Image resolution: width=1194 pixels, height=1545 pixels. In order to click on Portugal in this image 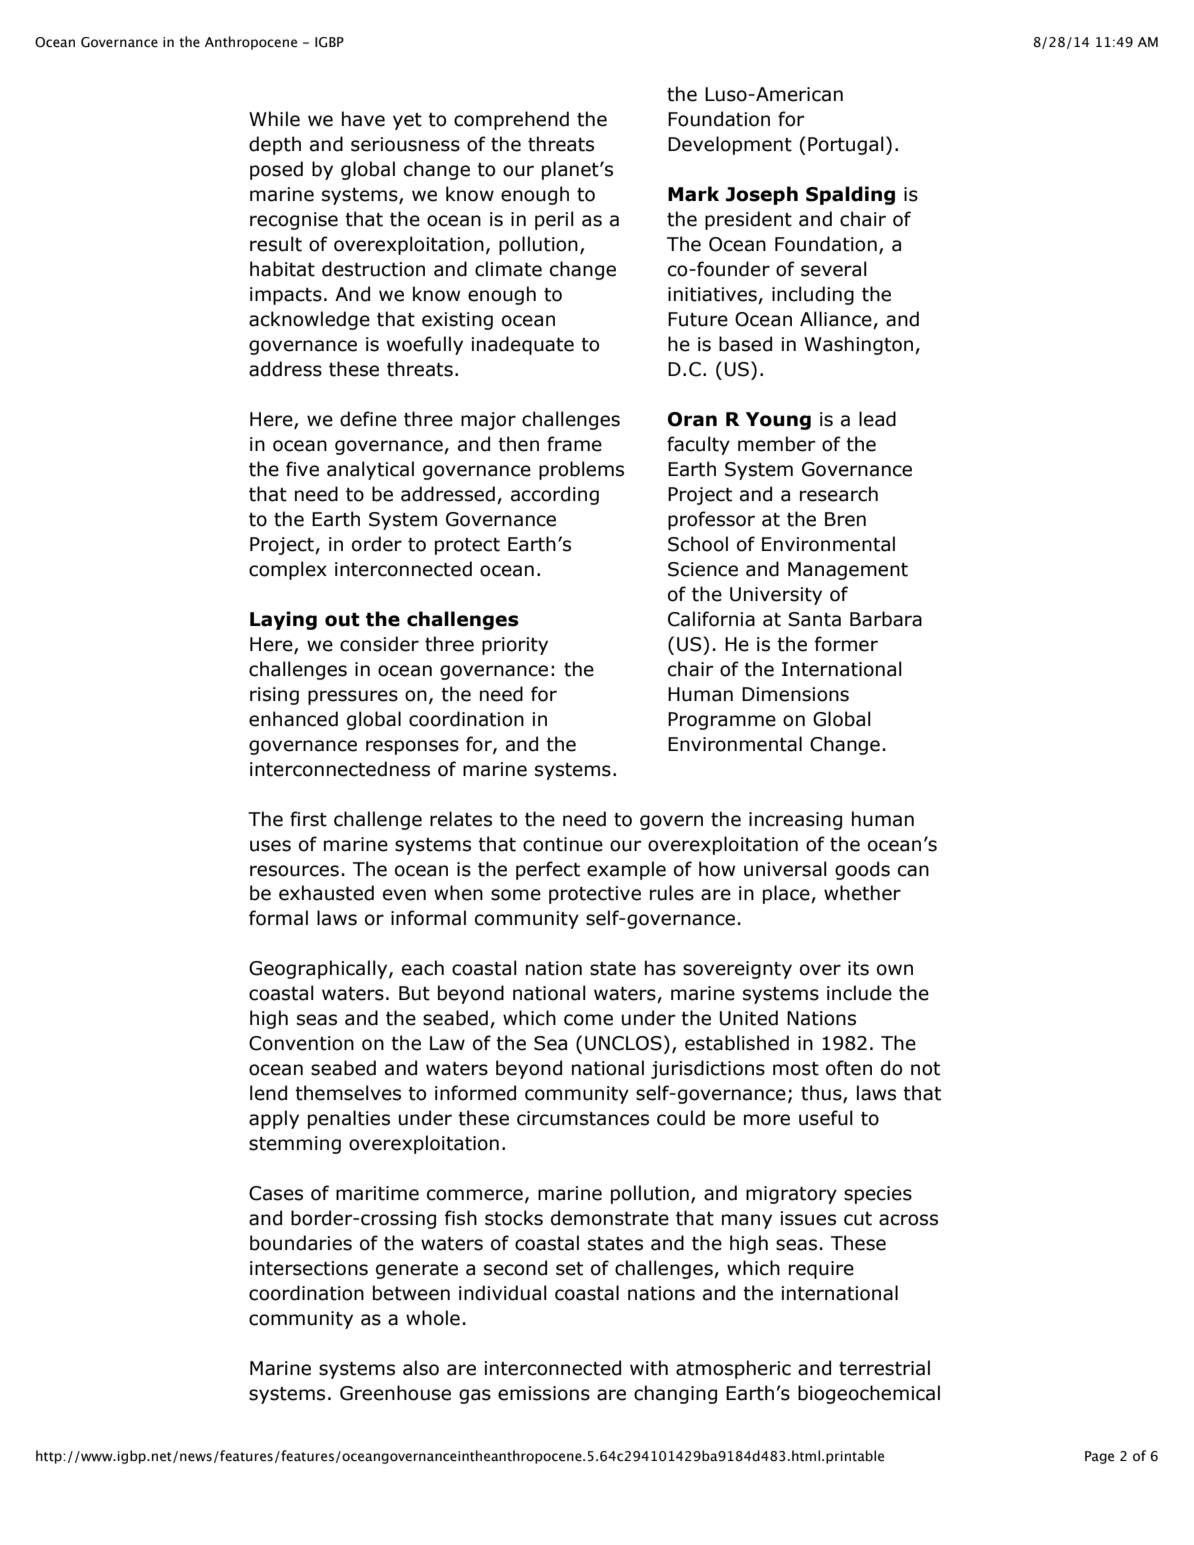, I will do `click(846, 145)`.
